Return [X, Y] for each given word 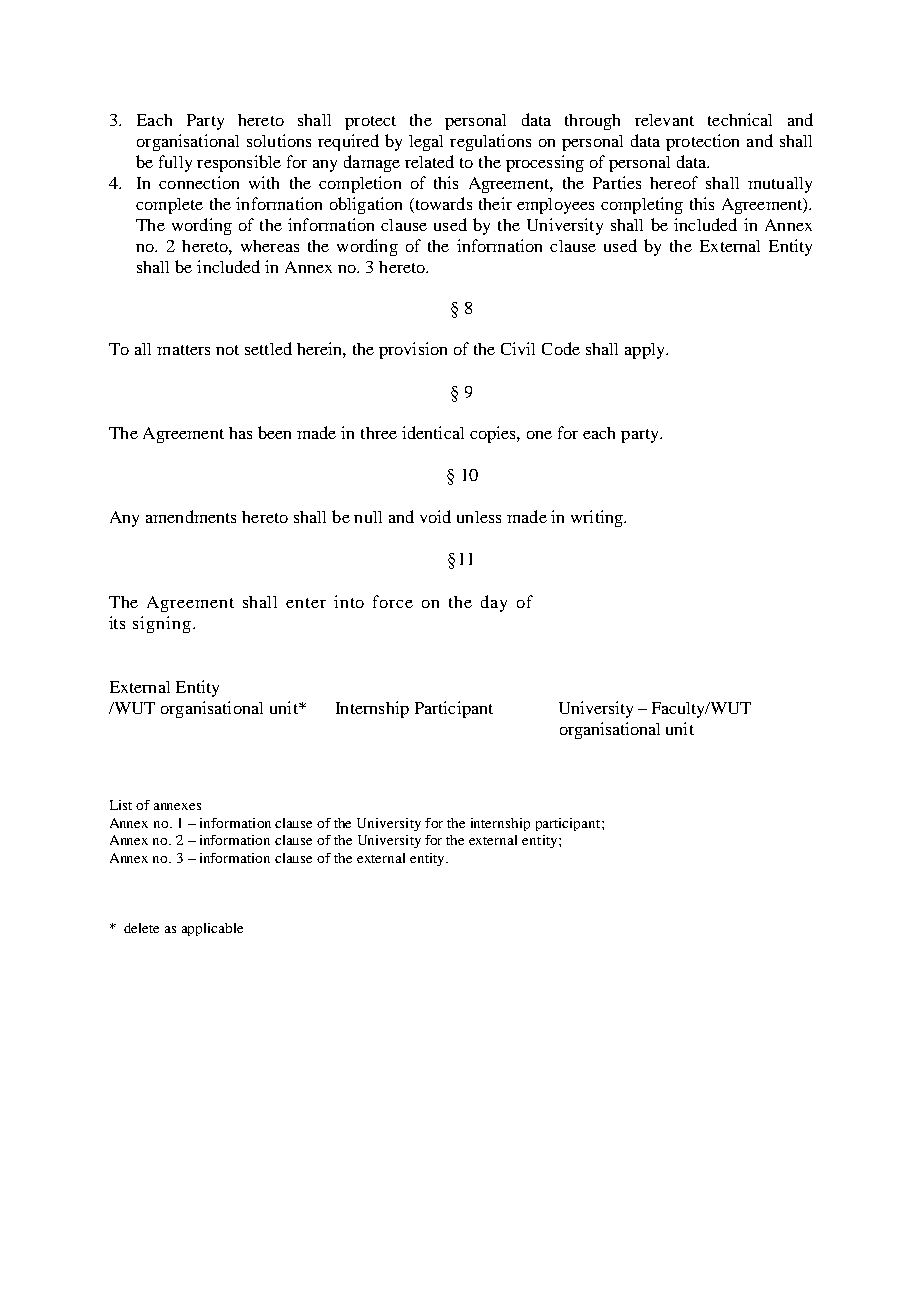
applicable [212, 929]
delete [141, 928]
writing [598, 518]
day [494, 603]
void [435, 516]
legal [426, 143]
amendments [191, 516]
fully [175, 163]
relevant [664, 120]
